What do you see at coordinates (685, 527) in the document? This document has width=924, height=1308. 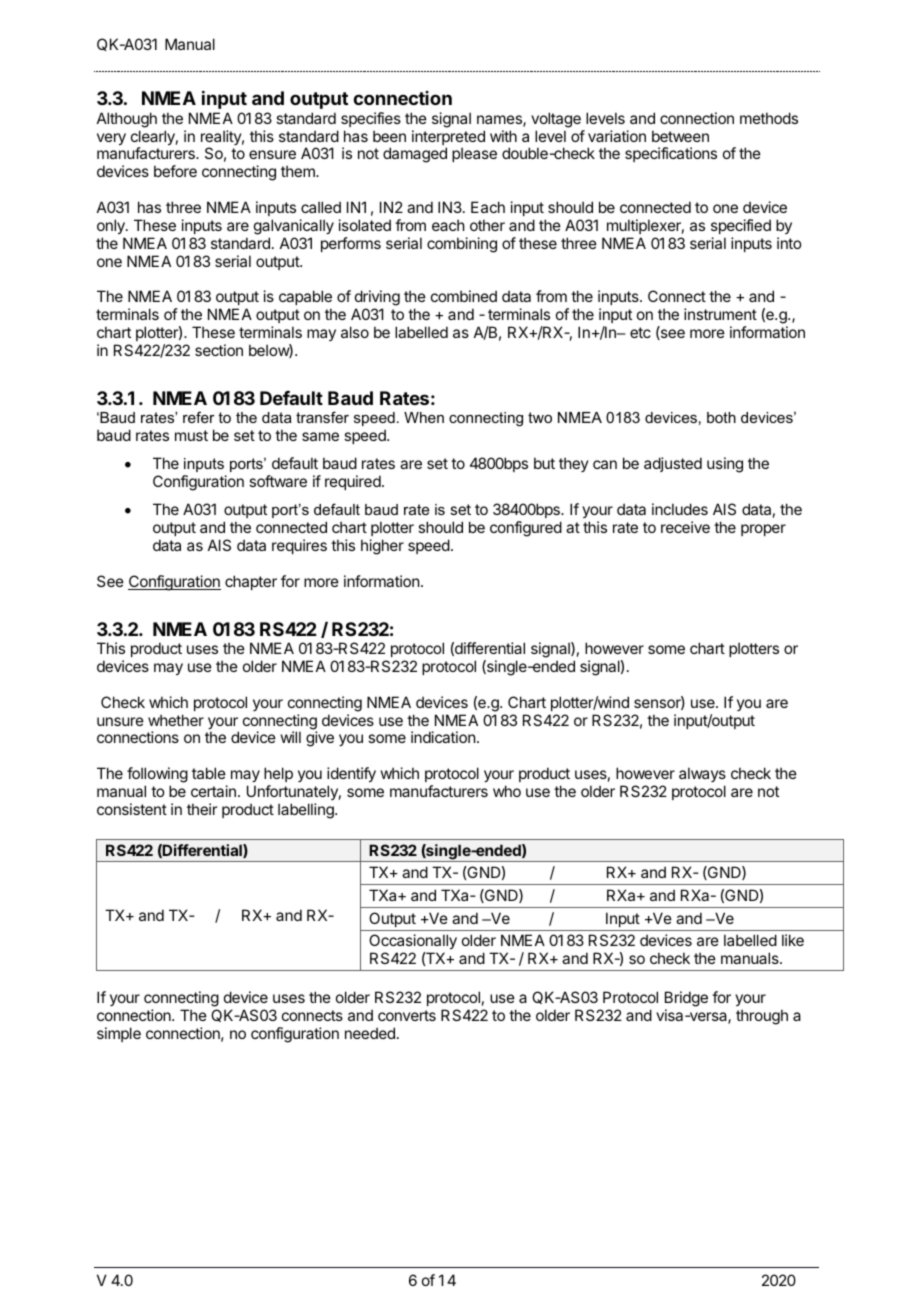 I see `receive` at bounding box center [685, 527].
